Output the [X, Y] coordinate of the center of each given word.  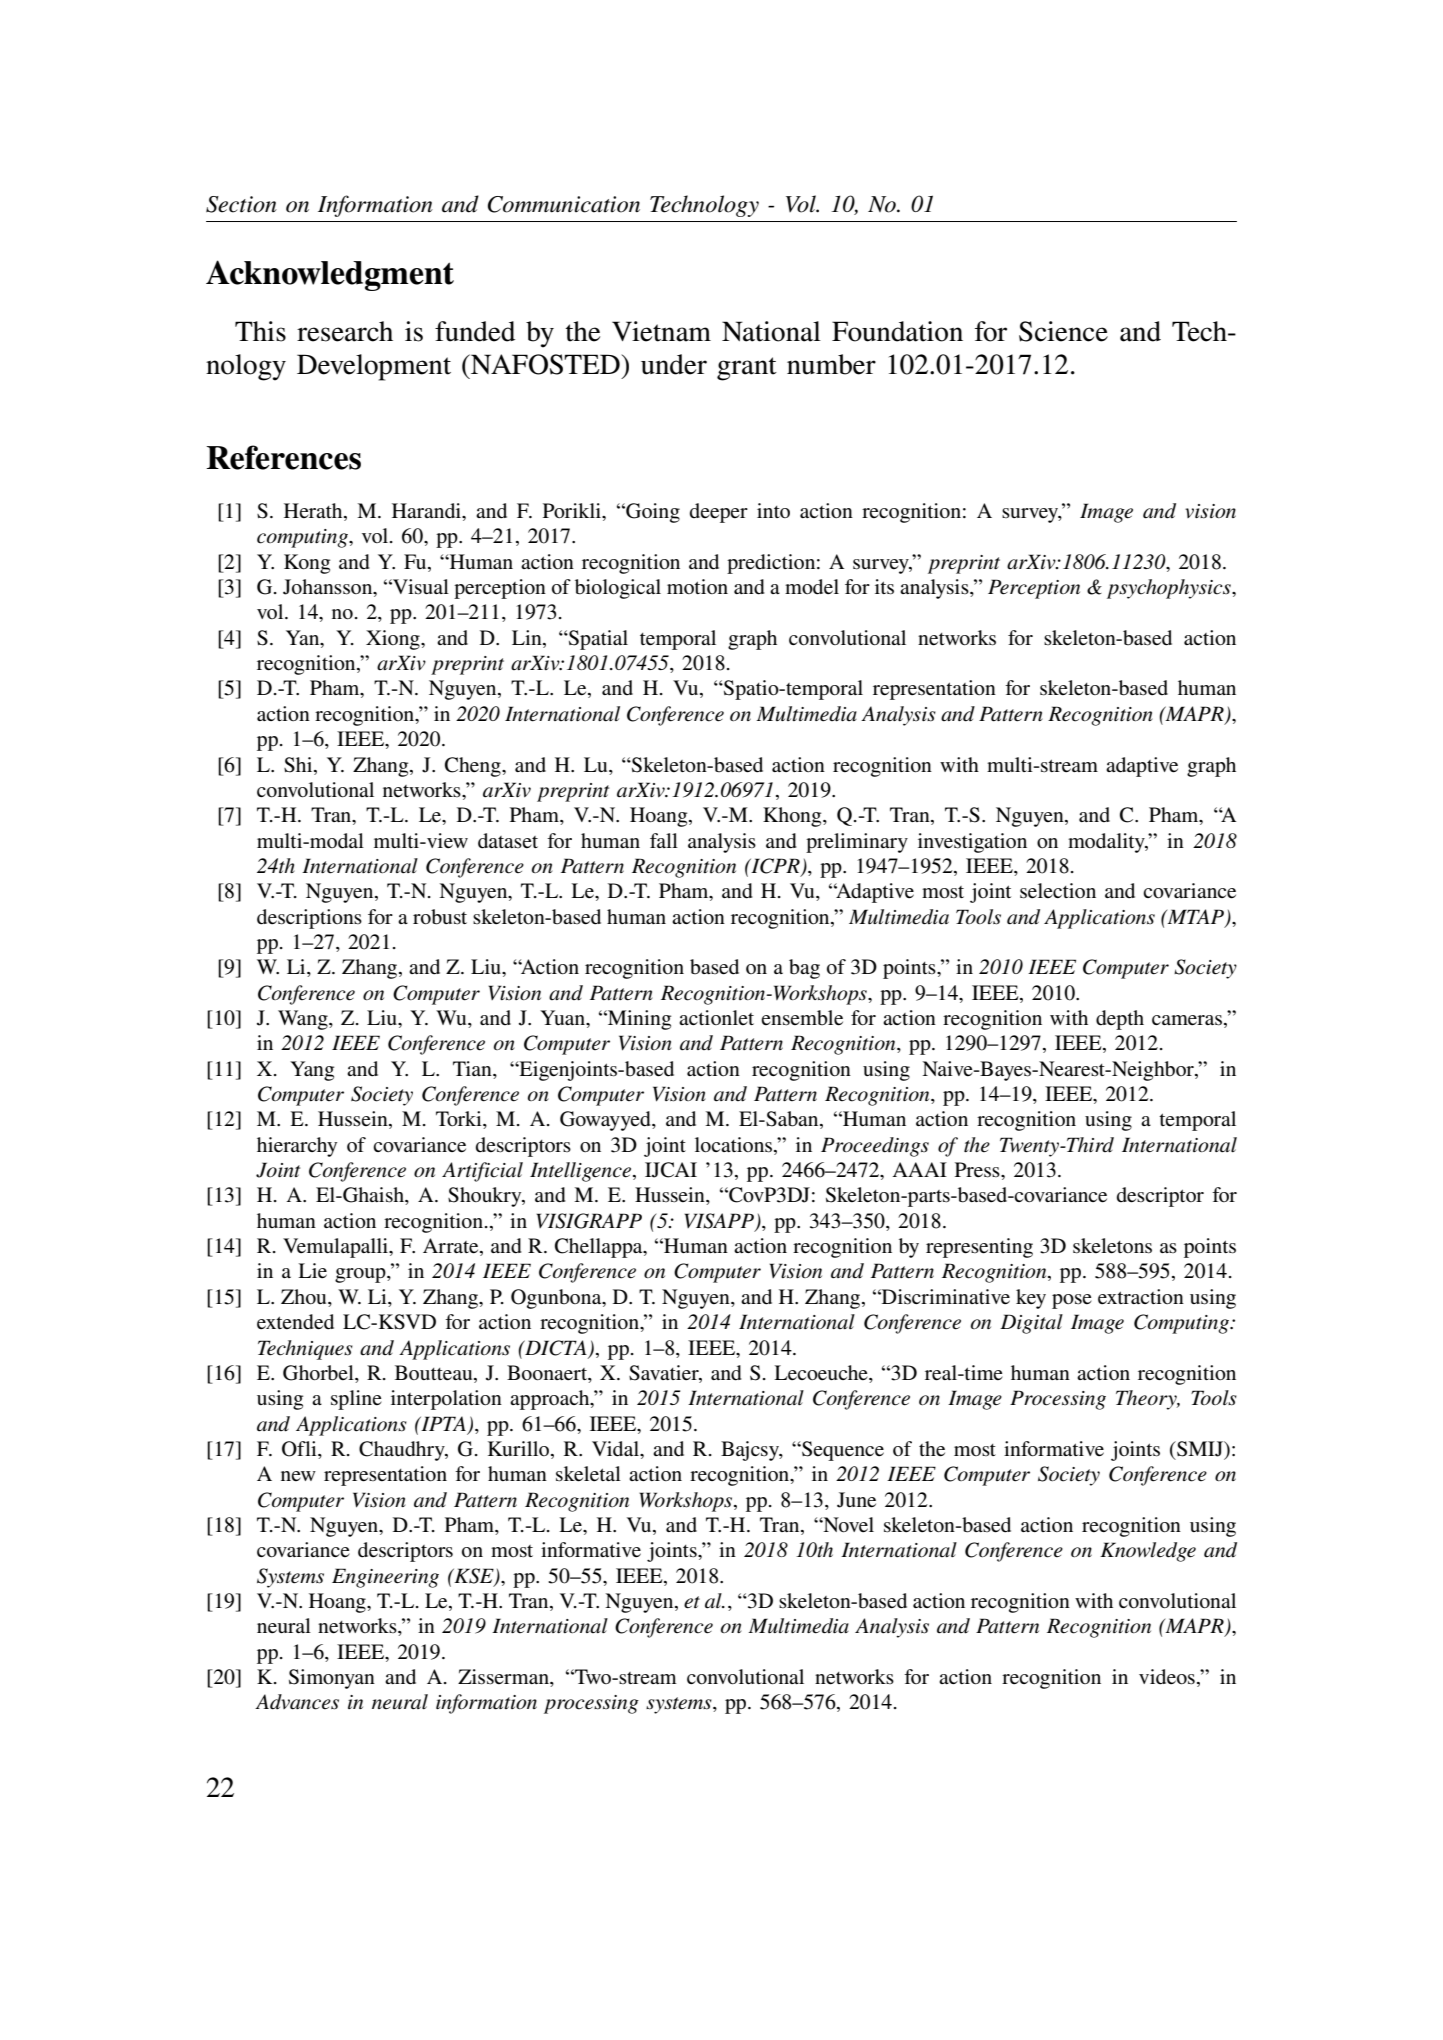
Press [978, 1170]
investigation [972, 843]
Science [1063, 331]
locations [735, 1145]
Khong [793, 817]
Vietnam [661, 331]
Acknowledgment [330, 275]
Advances [297, 1702]
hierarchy [297, 1147]
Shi [299, 765]
